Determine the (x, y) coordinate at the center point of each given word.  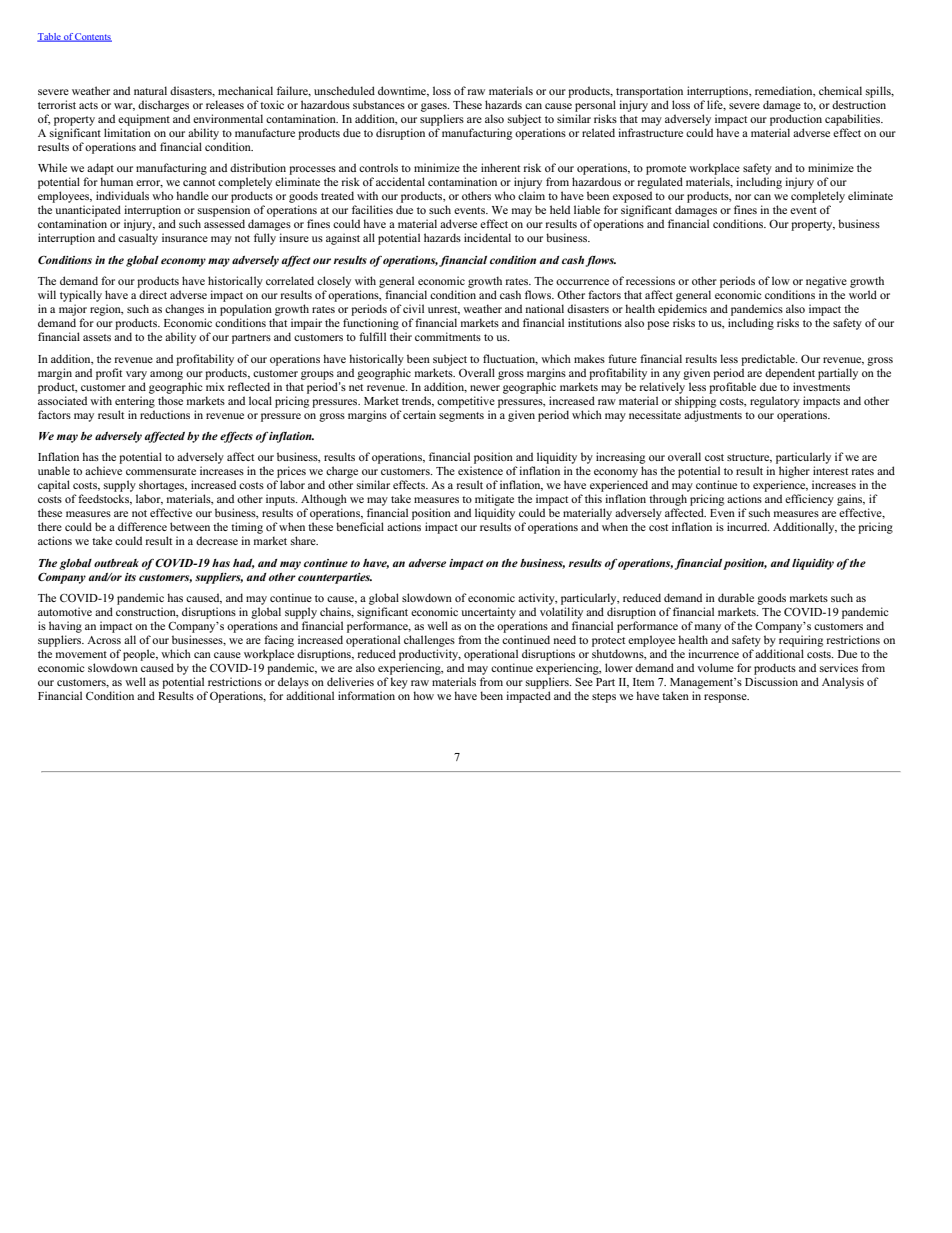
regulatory (775, 402)
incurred (748, 526)
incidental (487, 237)
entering (135, 402)
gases (435, 107)
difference (142, 526)
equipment (144, 120)
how (423, 695)
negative (826, 282)
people (140, 655)
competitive (466, 402)
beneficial (360, 526)
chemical (840, 90)
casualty (138, 239)
